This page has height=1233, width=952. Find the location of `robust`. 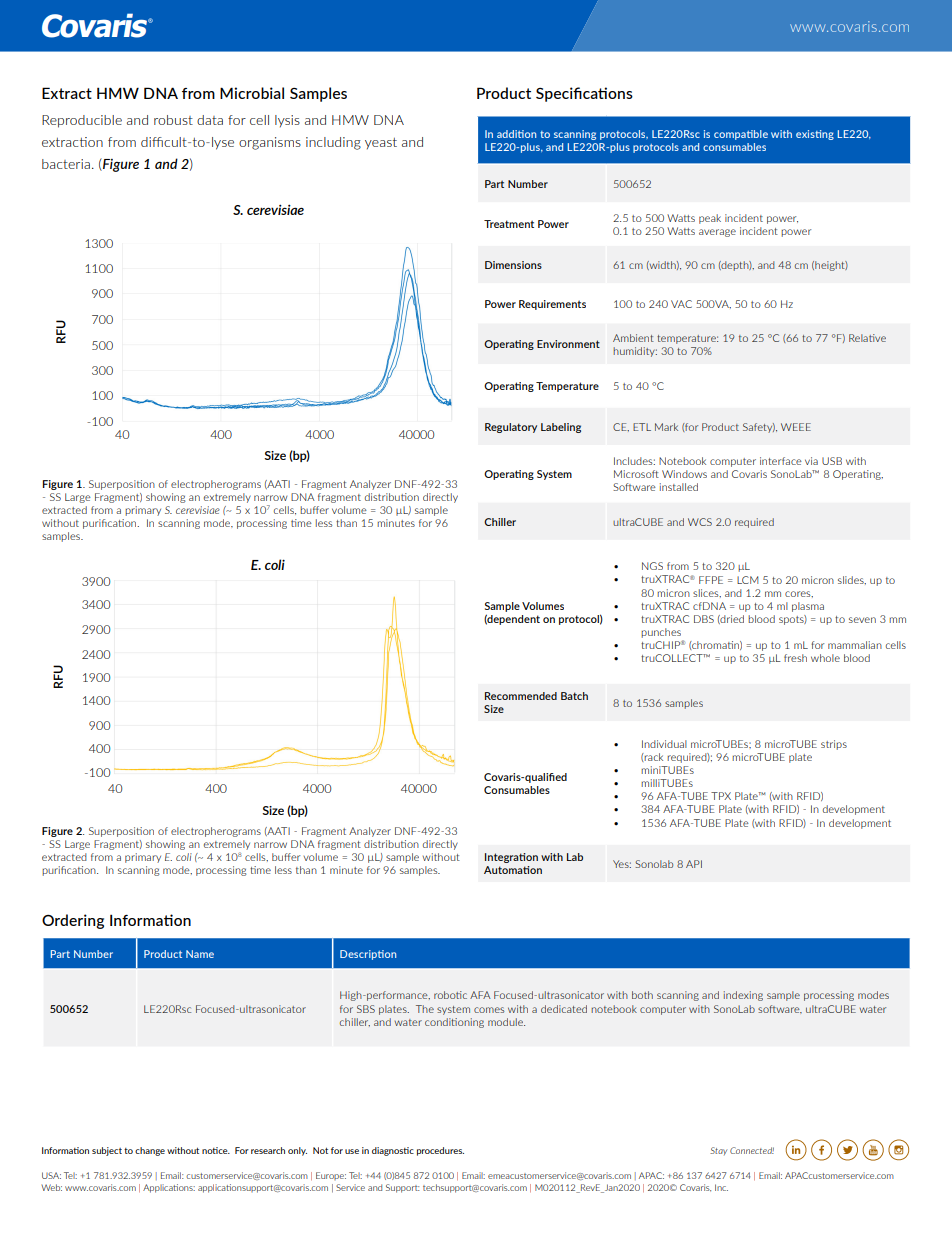

robust is located at coordinates (173, 120).
